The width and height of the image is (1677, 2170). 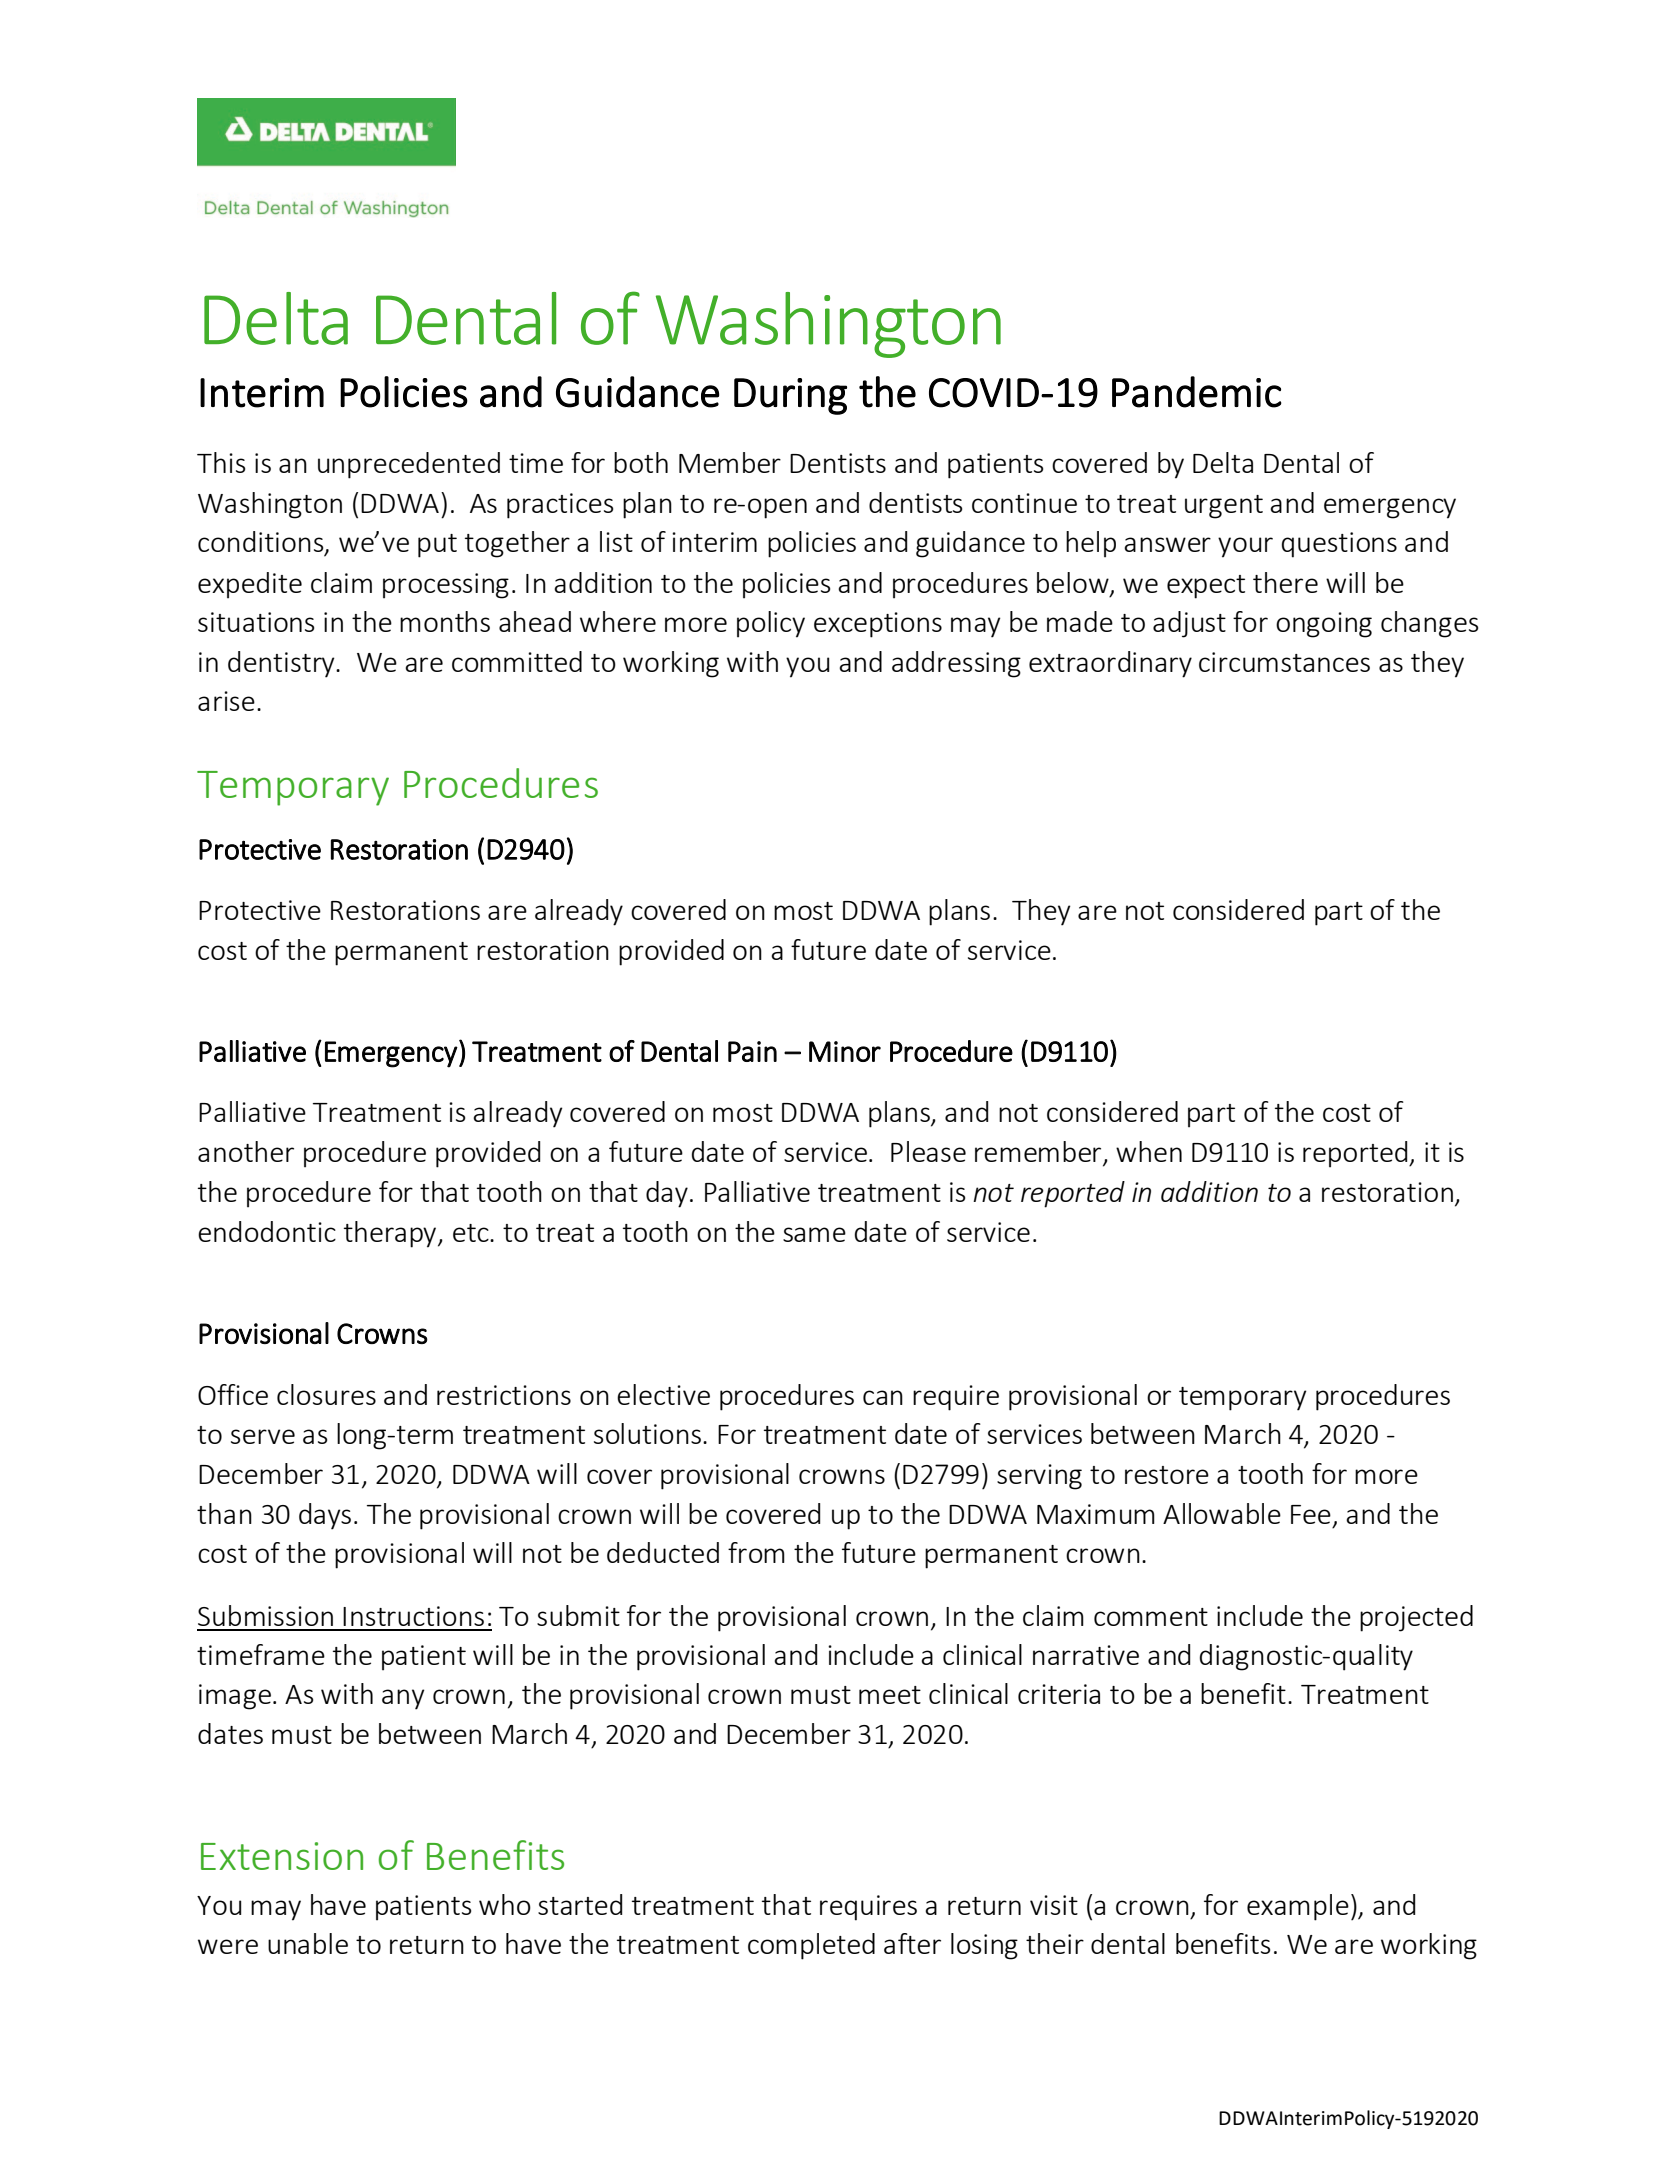 I want to click on when, so click(x=1149, y=1151).
